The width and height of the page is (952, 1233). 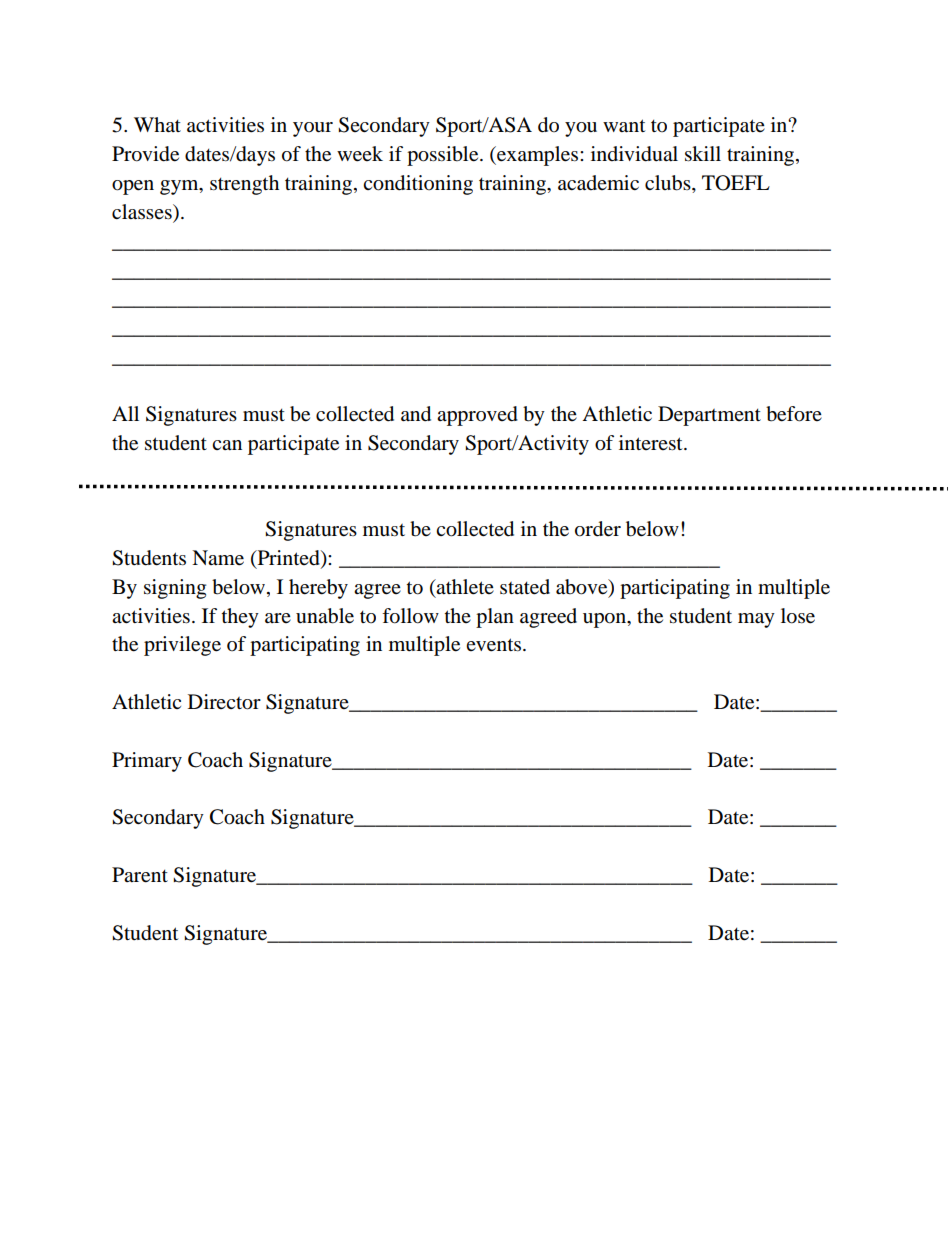 What do you see at coordinates (147, 762) in the page?
I see `Primary` at bounding box center [147, 762].
